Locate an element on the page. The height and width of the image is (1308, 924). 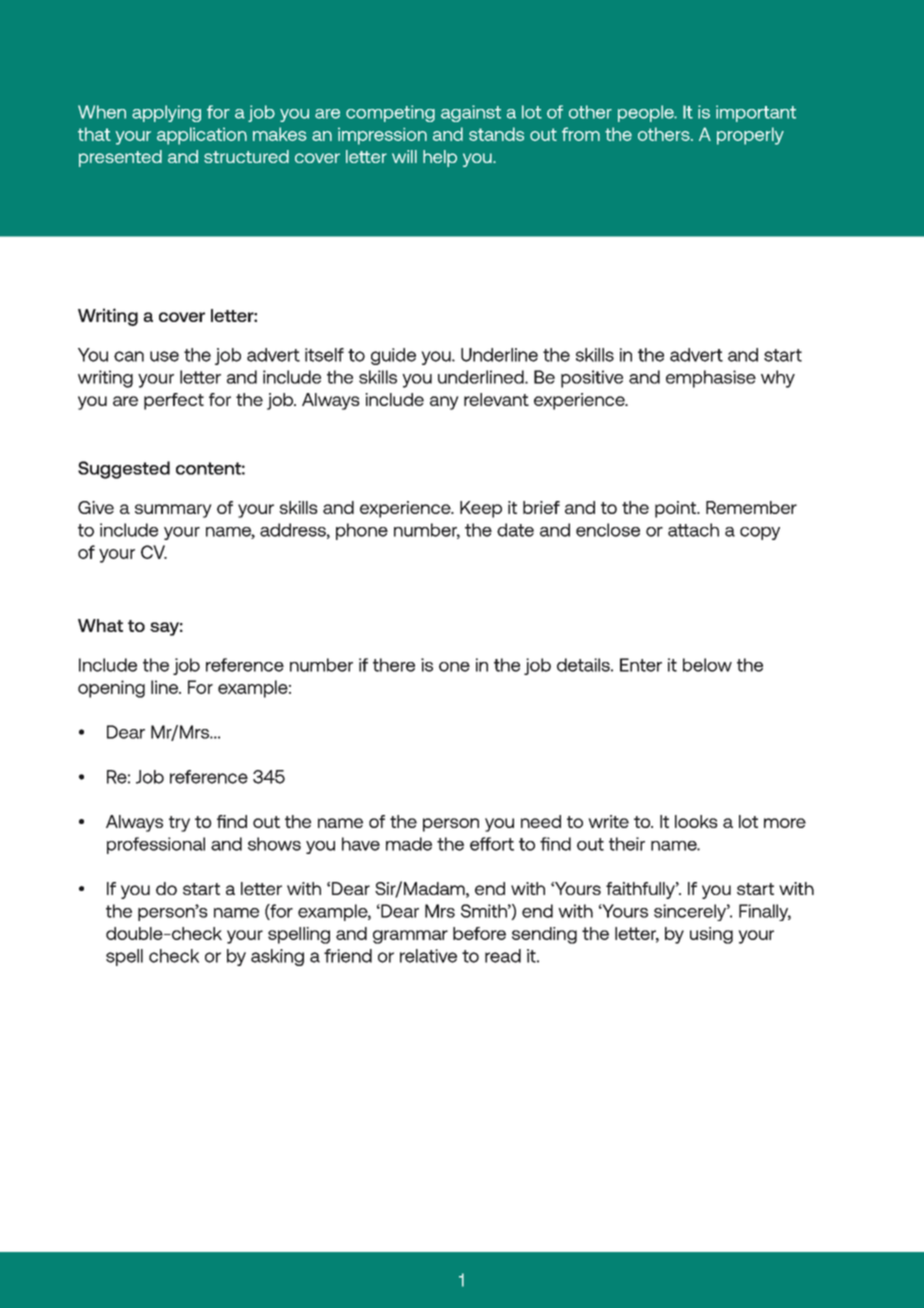
Keep is located at coordinates (481, 509).
